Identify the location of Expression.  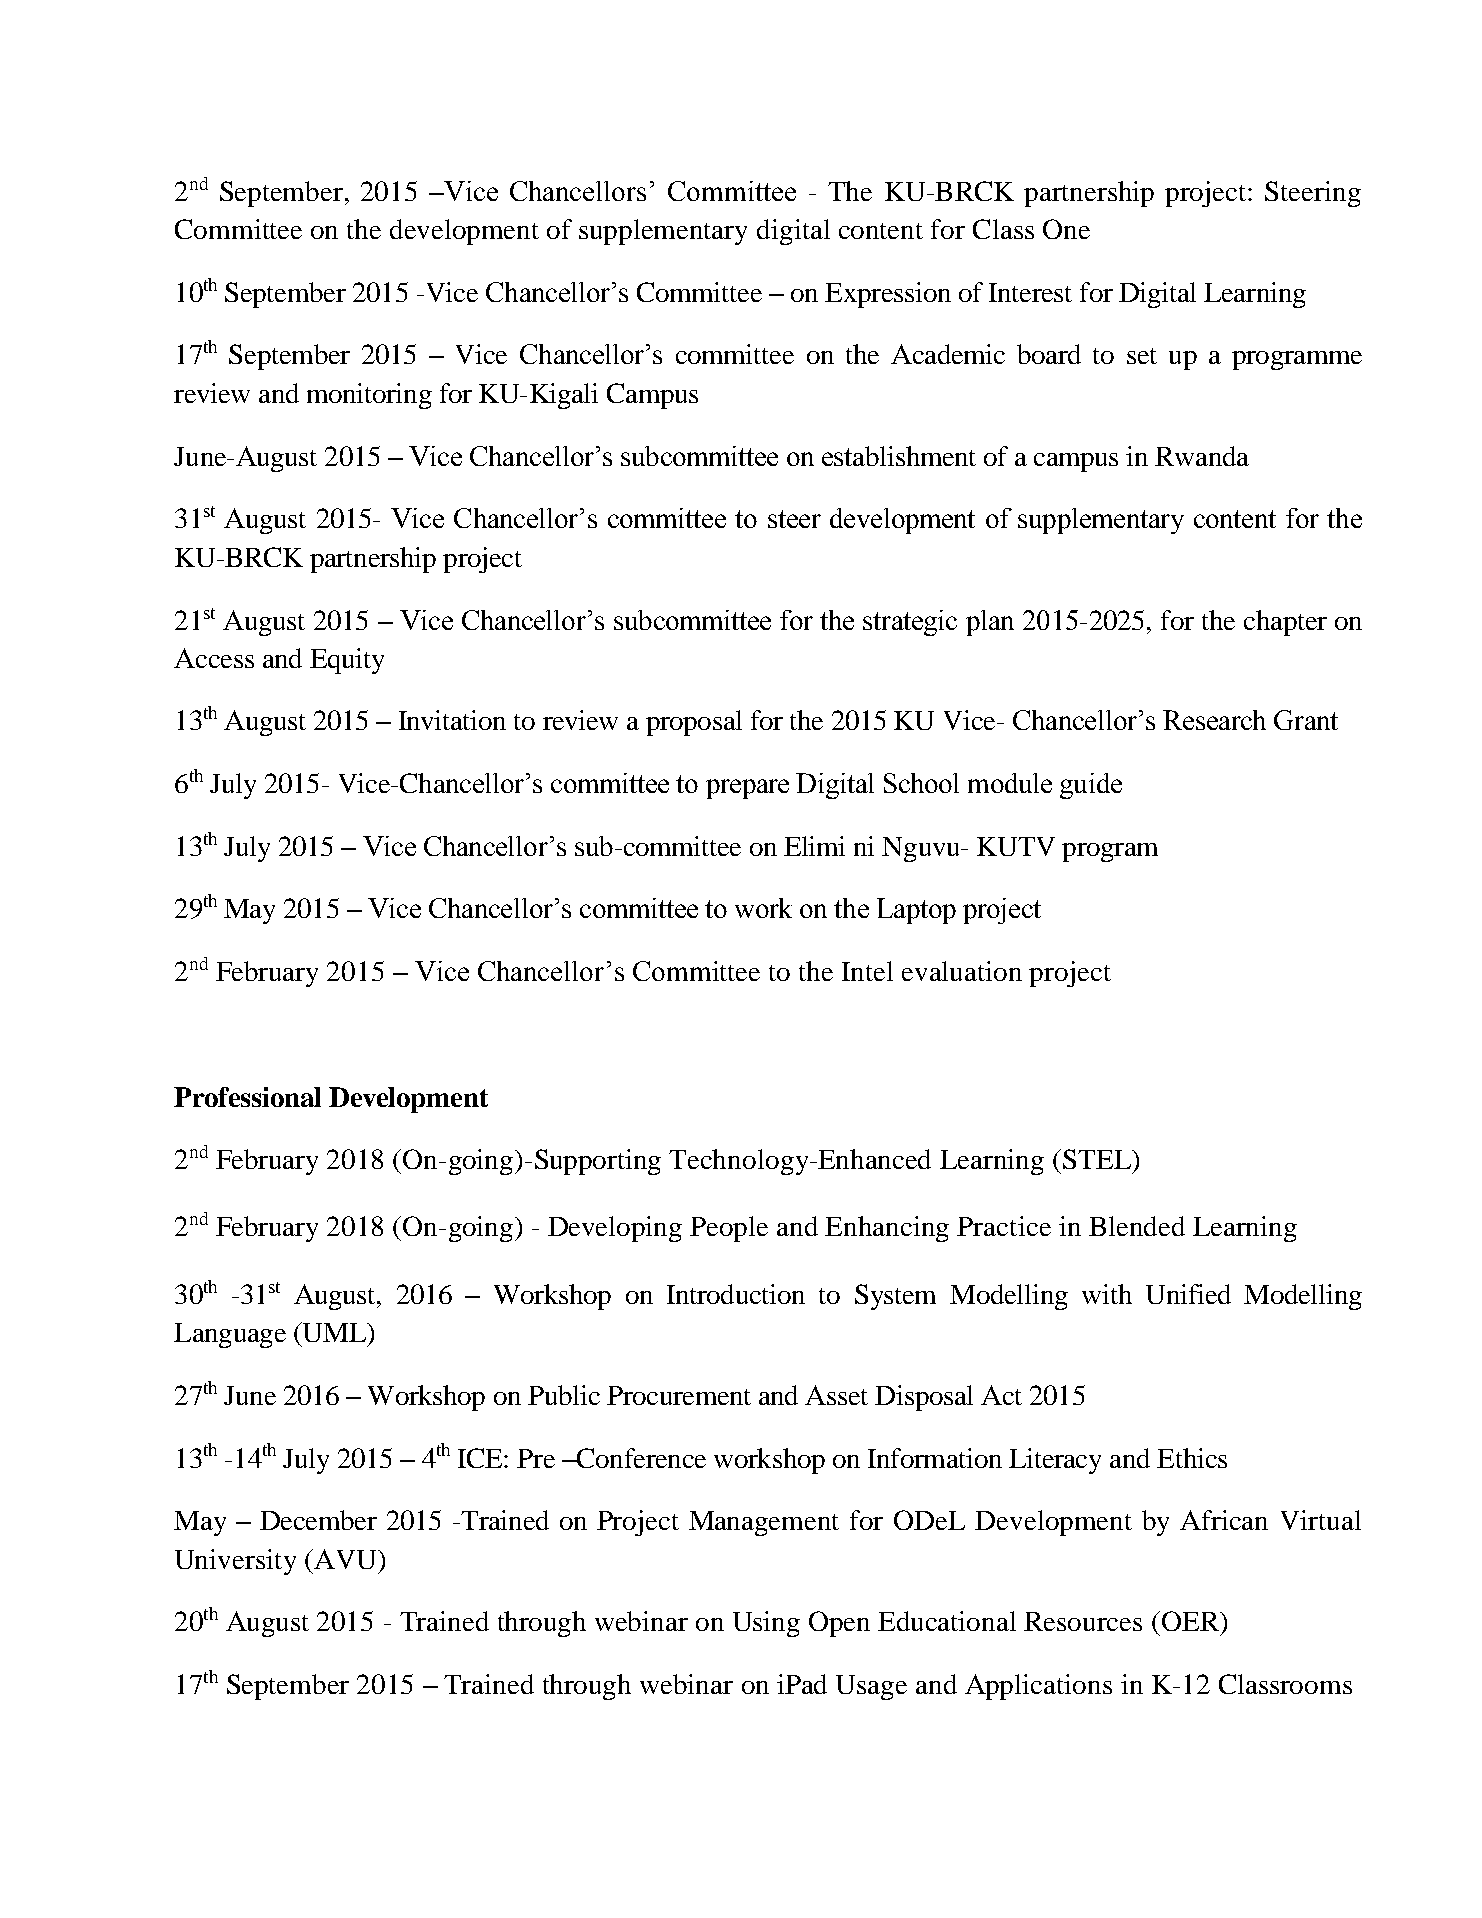
(888, 295).
